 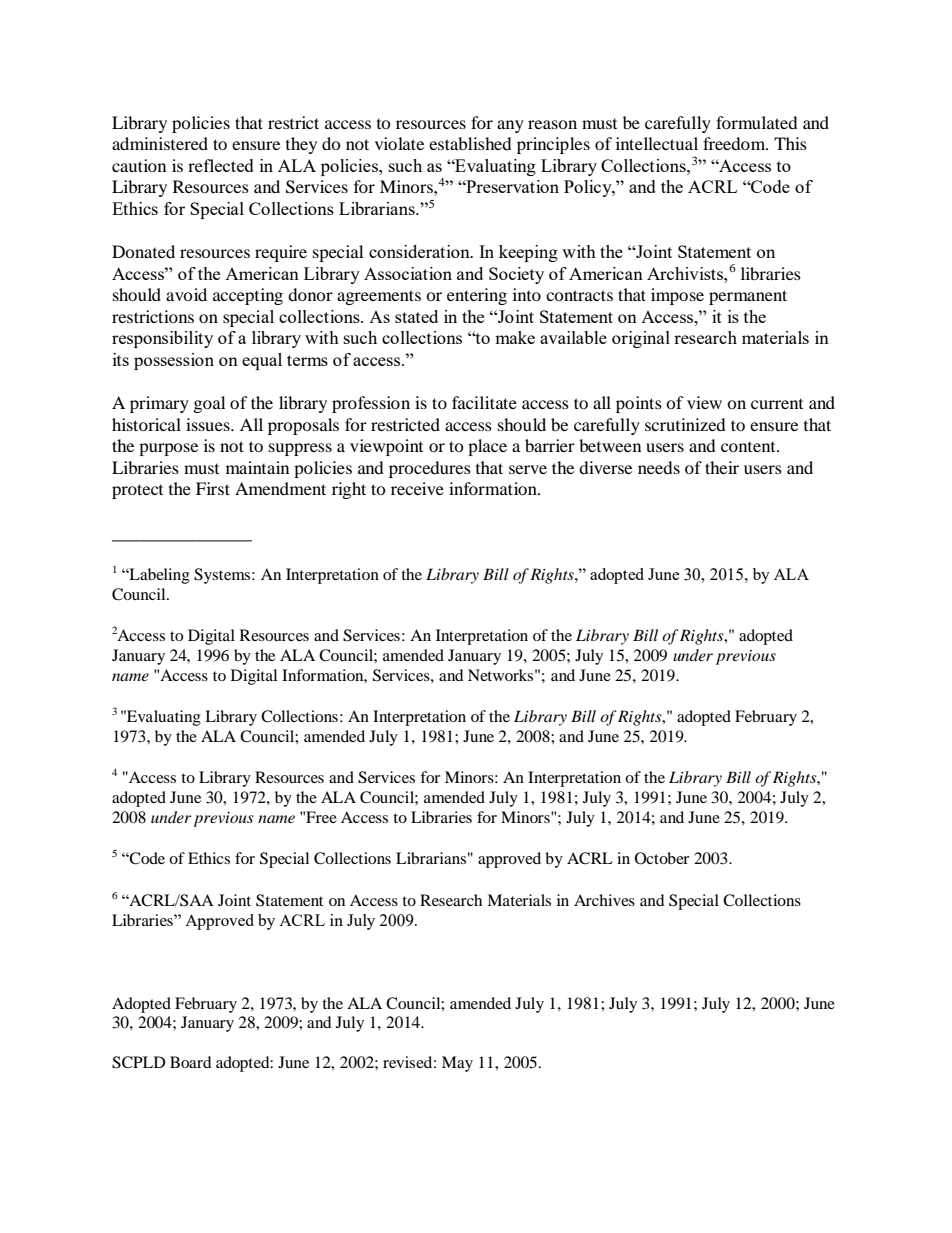 What do you see at coordinates (722, 467) in the page?
I see `their` at bounding box center [722, 467].
